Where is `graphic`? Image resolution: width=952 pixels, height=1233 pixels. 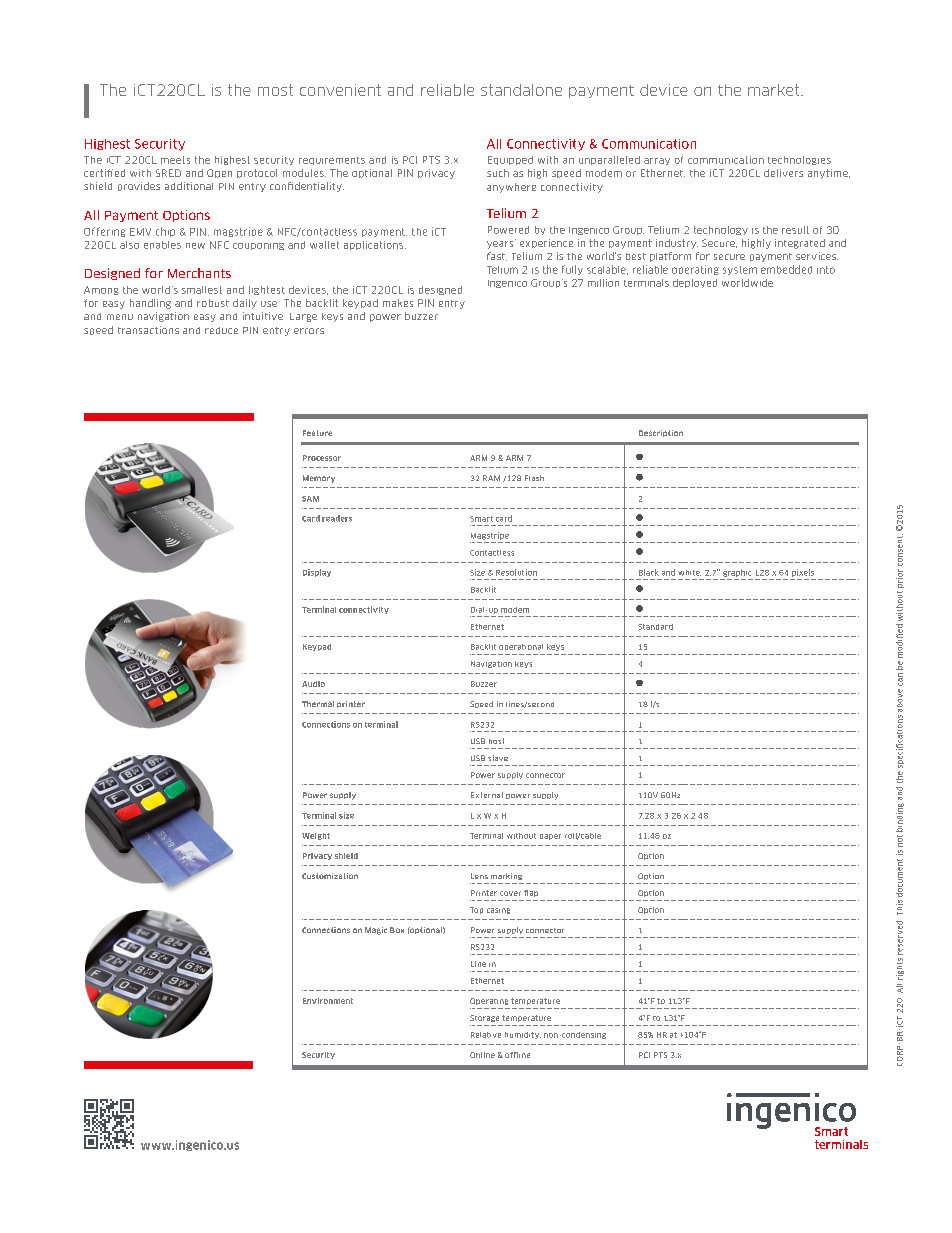
graphic is located at coordinates (737, 573).
